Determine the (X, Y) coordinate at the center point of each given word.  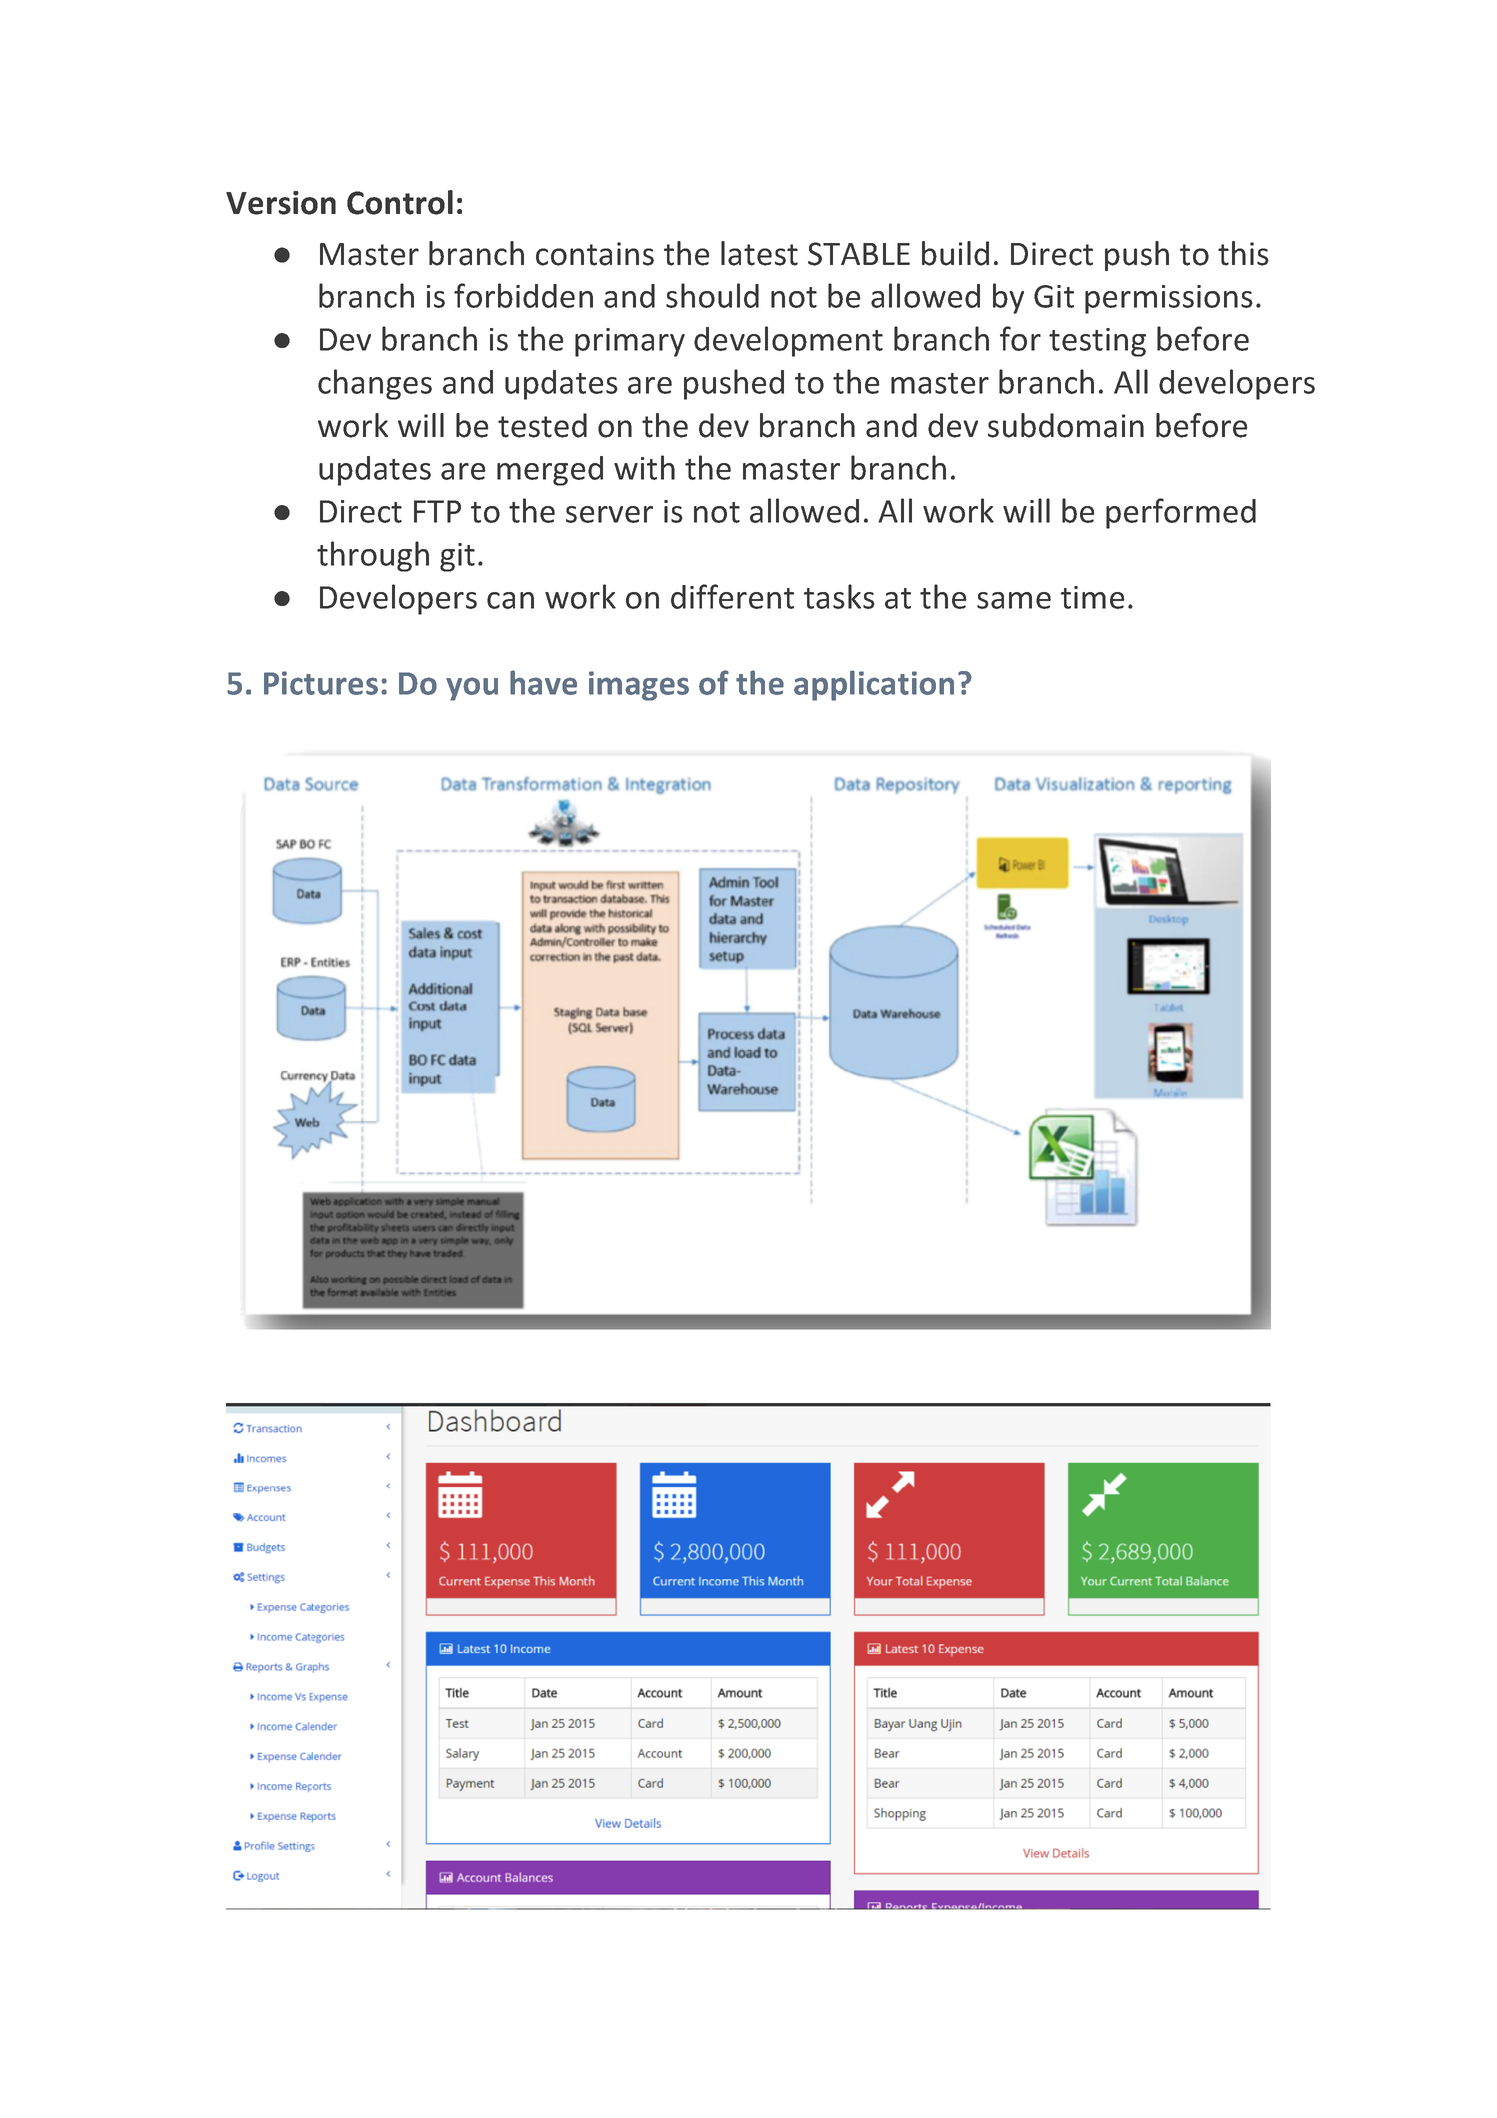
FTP (437, 511)
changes (375, 384)
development (788, 341)
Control (400, 202)
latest (759, 253)
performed (1181, 513)
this (1243, 253)
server (609, 514)
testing (1097, 342)
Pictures (321, 683)
